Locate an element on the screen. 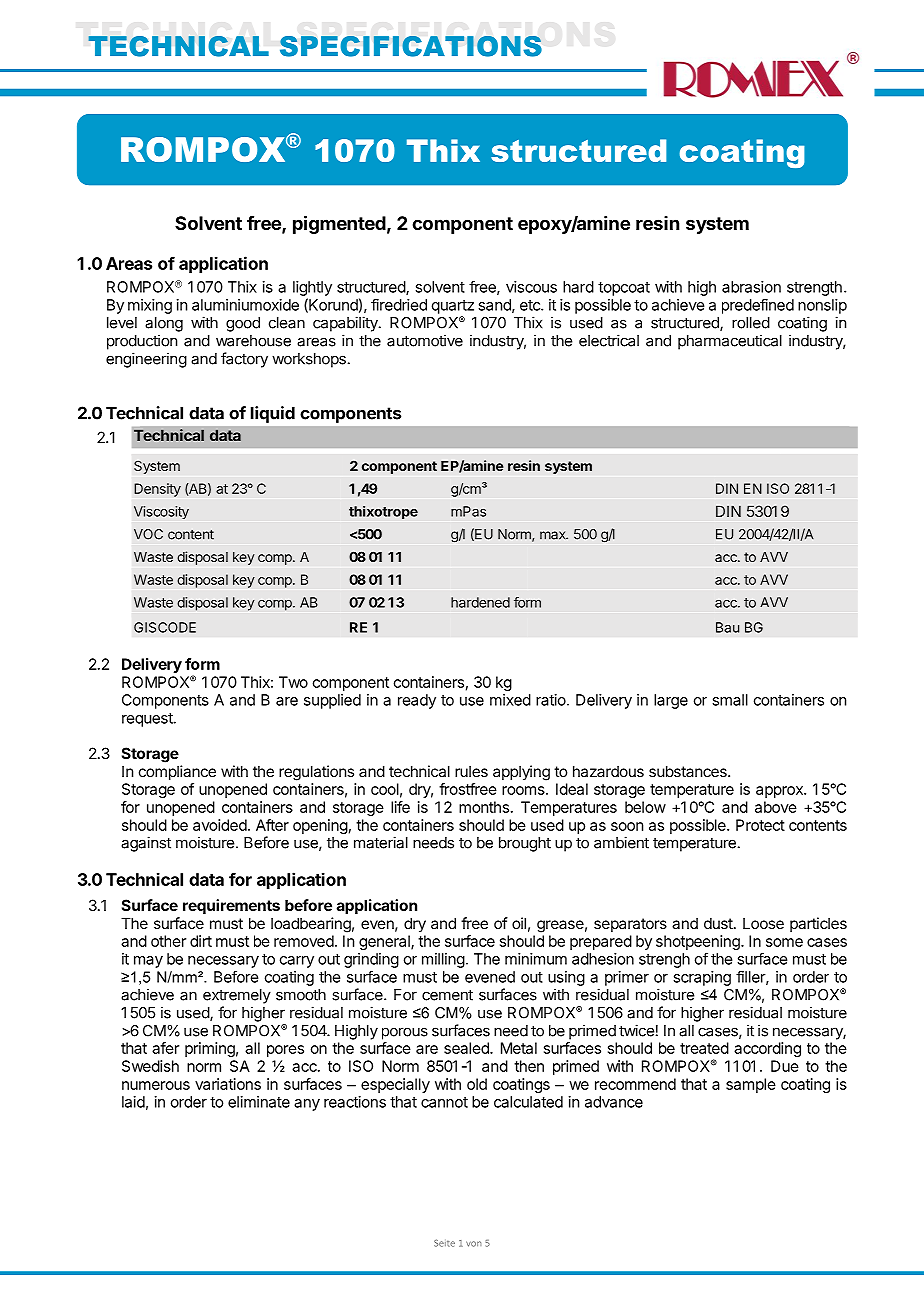  Two is located at coordinates (293, 682).
